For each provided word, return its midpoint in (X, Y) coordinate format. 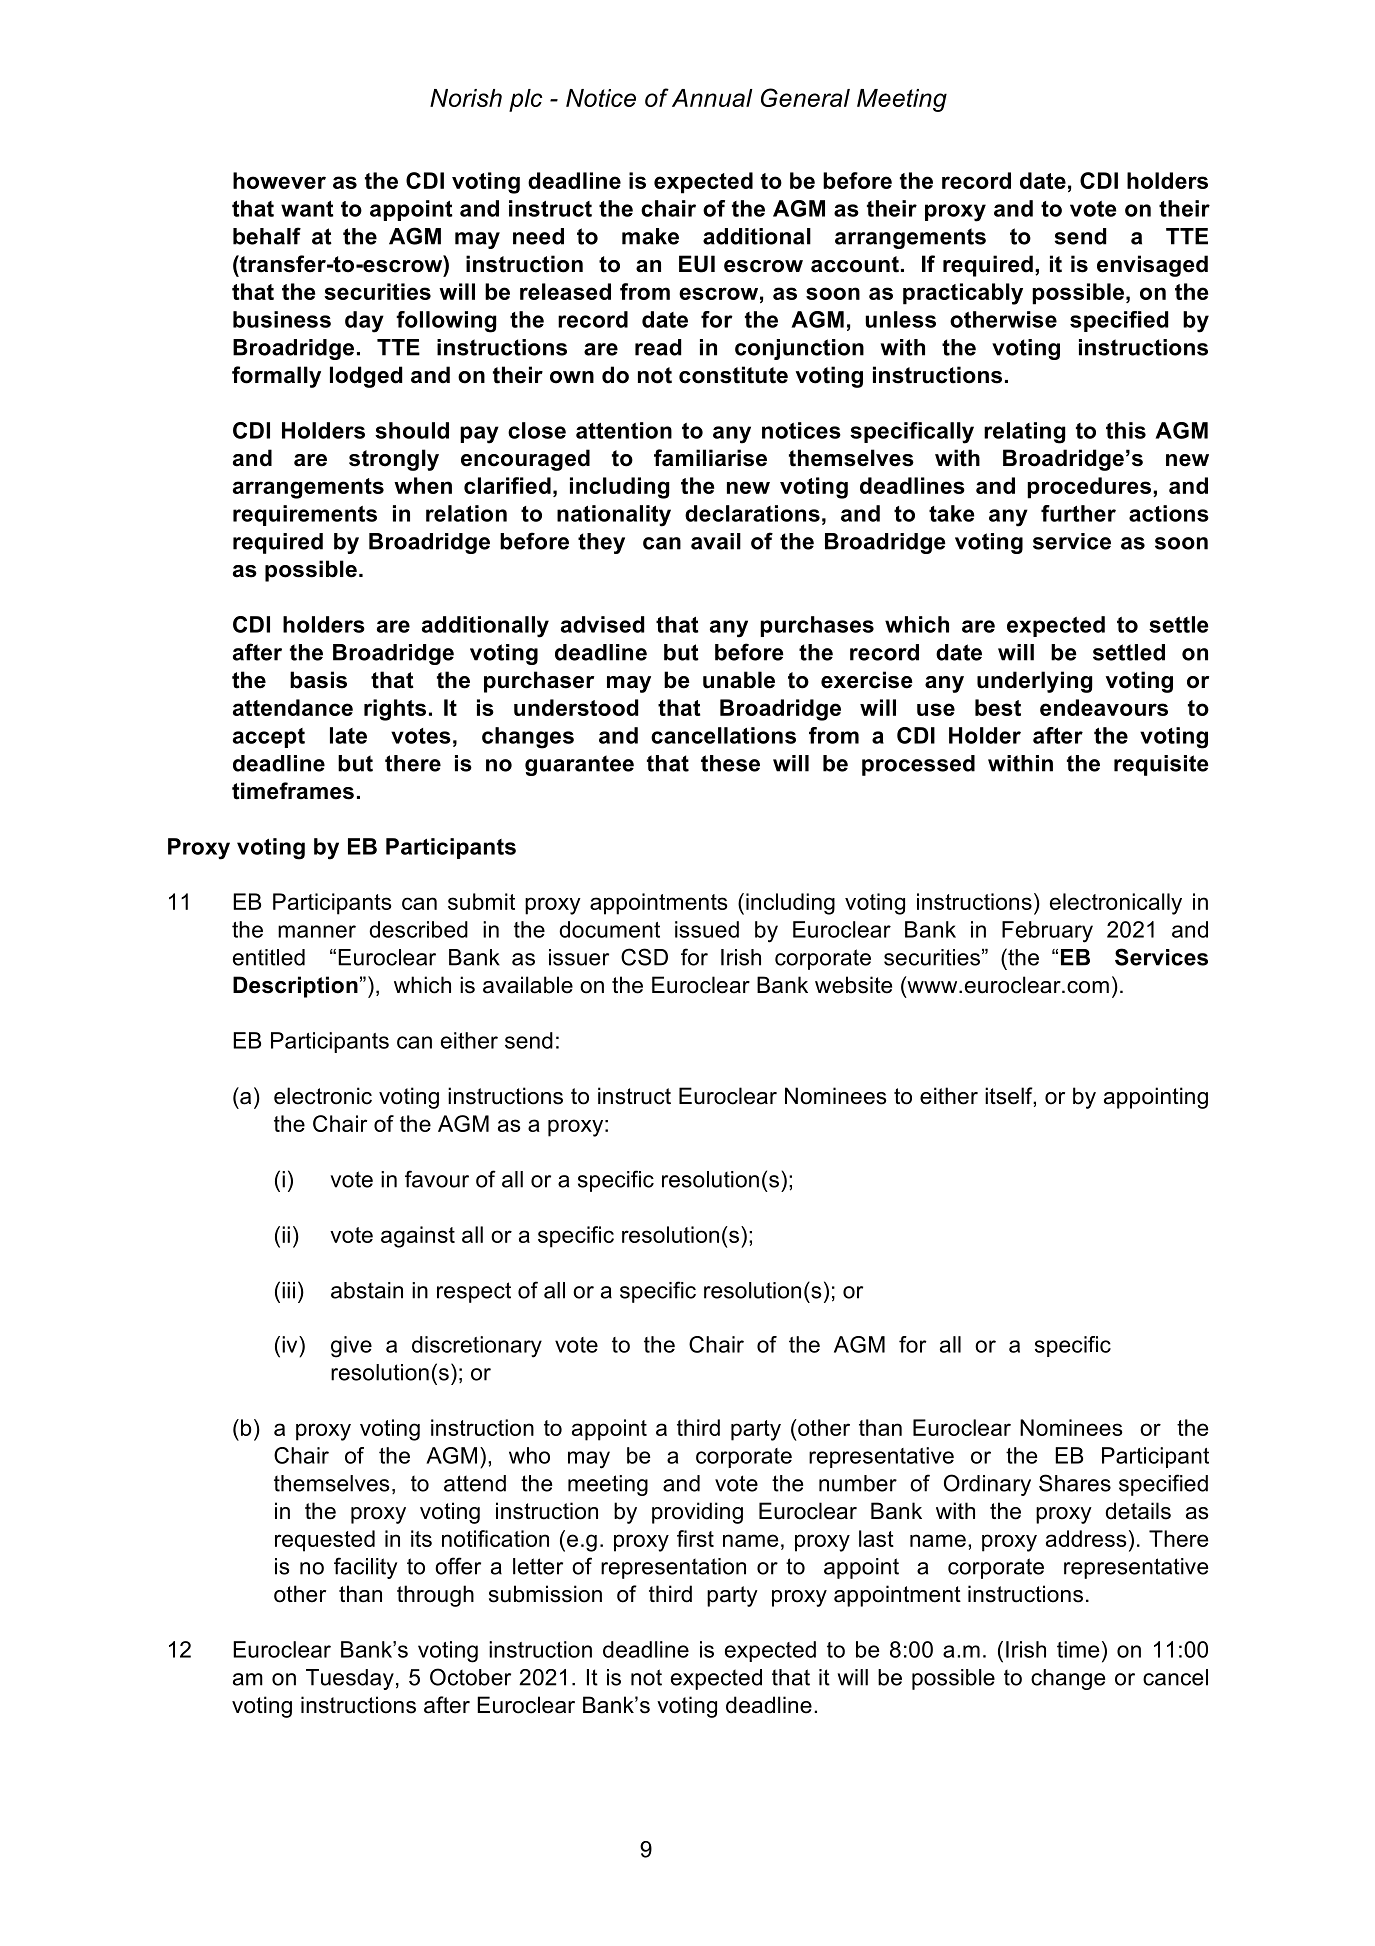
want (307, 209)
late (348, 735)
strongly (394, 460)
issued (707, 929)
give (351, 1347)
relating (1024, 433)
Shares (1075, 1483)
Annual (712, 98)
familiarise (710, 458)
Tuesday (350, 1679)
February (1047, 932)
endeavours (1104, 707)
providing (697, 1513)
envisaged (1152, 266)
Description (295, 987)
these (730, 763)
